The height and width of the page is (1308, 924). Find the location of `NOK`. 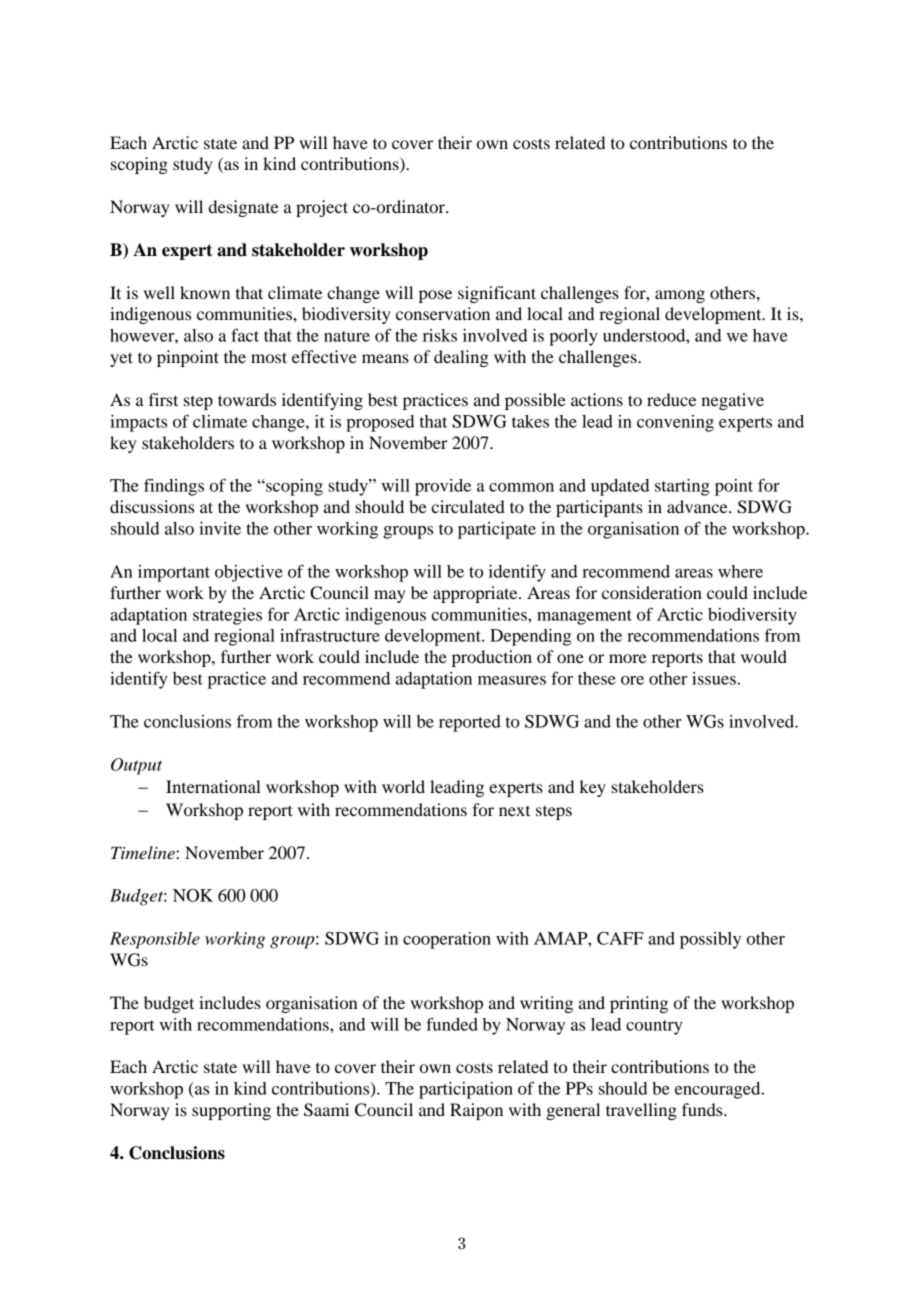

NOK is located at coordinates (193, 895).
